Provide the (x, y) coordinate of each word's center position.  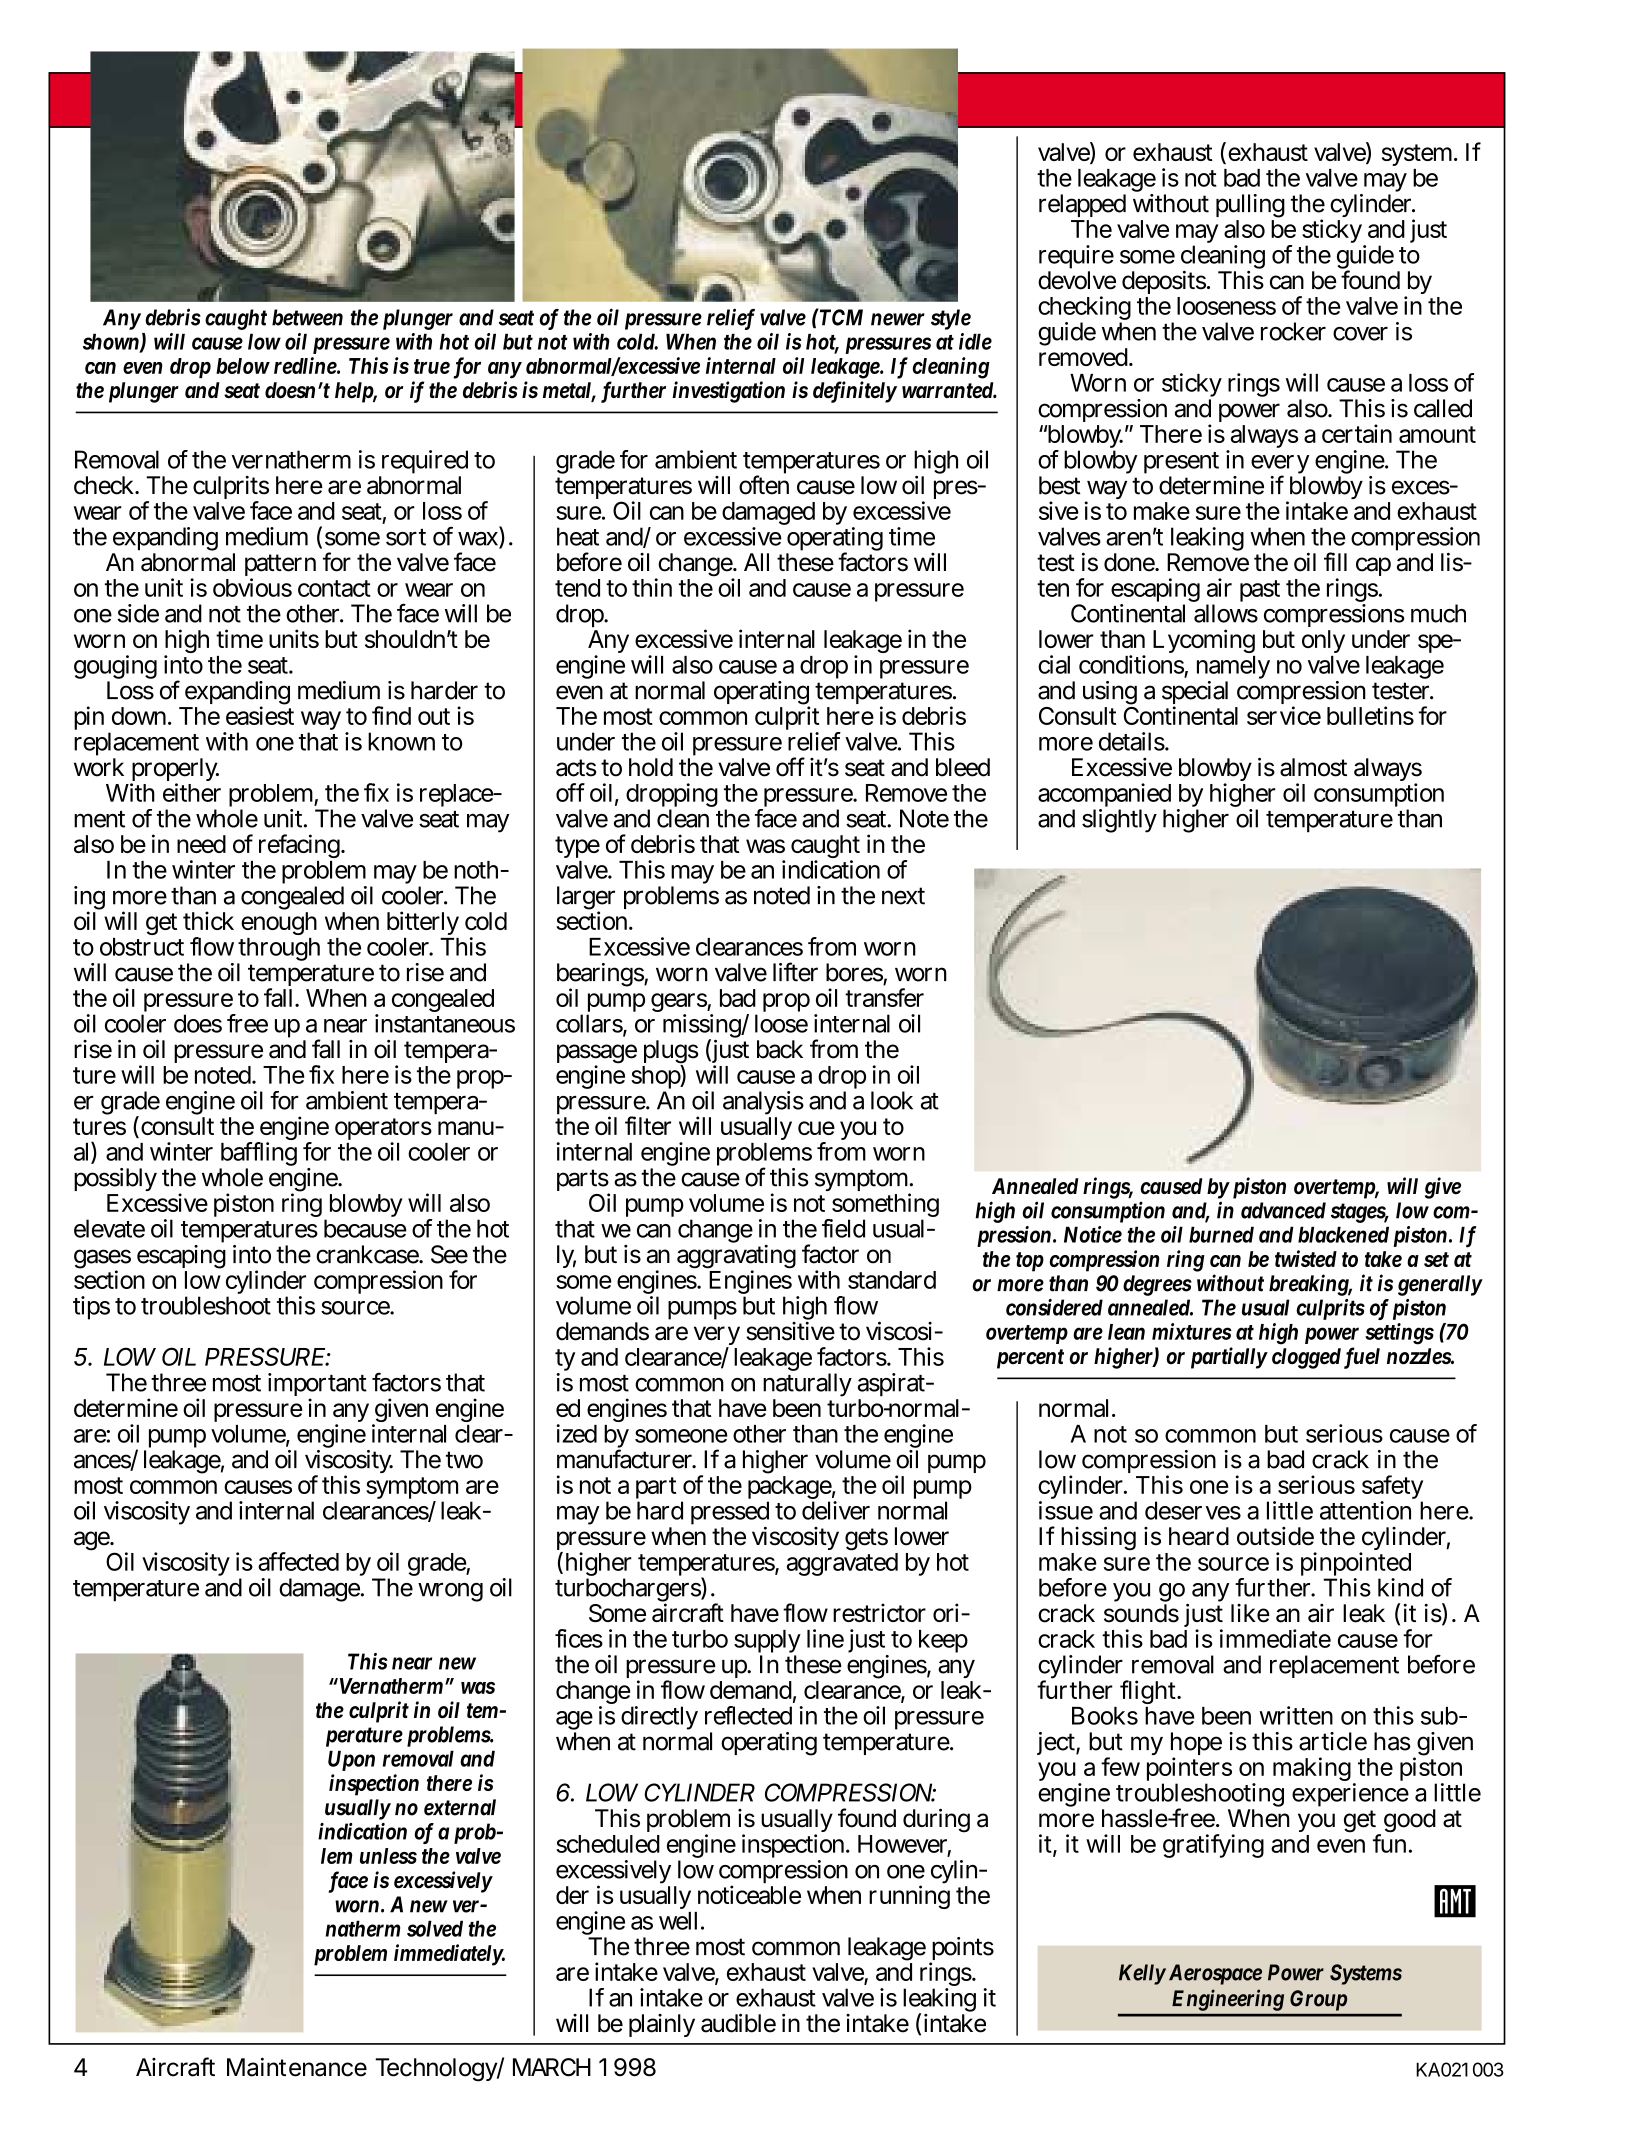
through (278, 951)
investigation (728, 392)
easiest (260, 715)
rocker (1293, 331)
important (317, 1386)
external (460, 1807)
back (780, 1049)
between (307, 317)
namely (1233, 669)
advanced (1283, 1210)
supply (767, 1643)
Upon (351, 1760)
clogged (1306, 1358)
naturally (807, 1386)
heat (578, 536)
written (1296, 1715)
